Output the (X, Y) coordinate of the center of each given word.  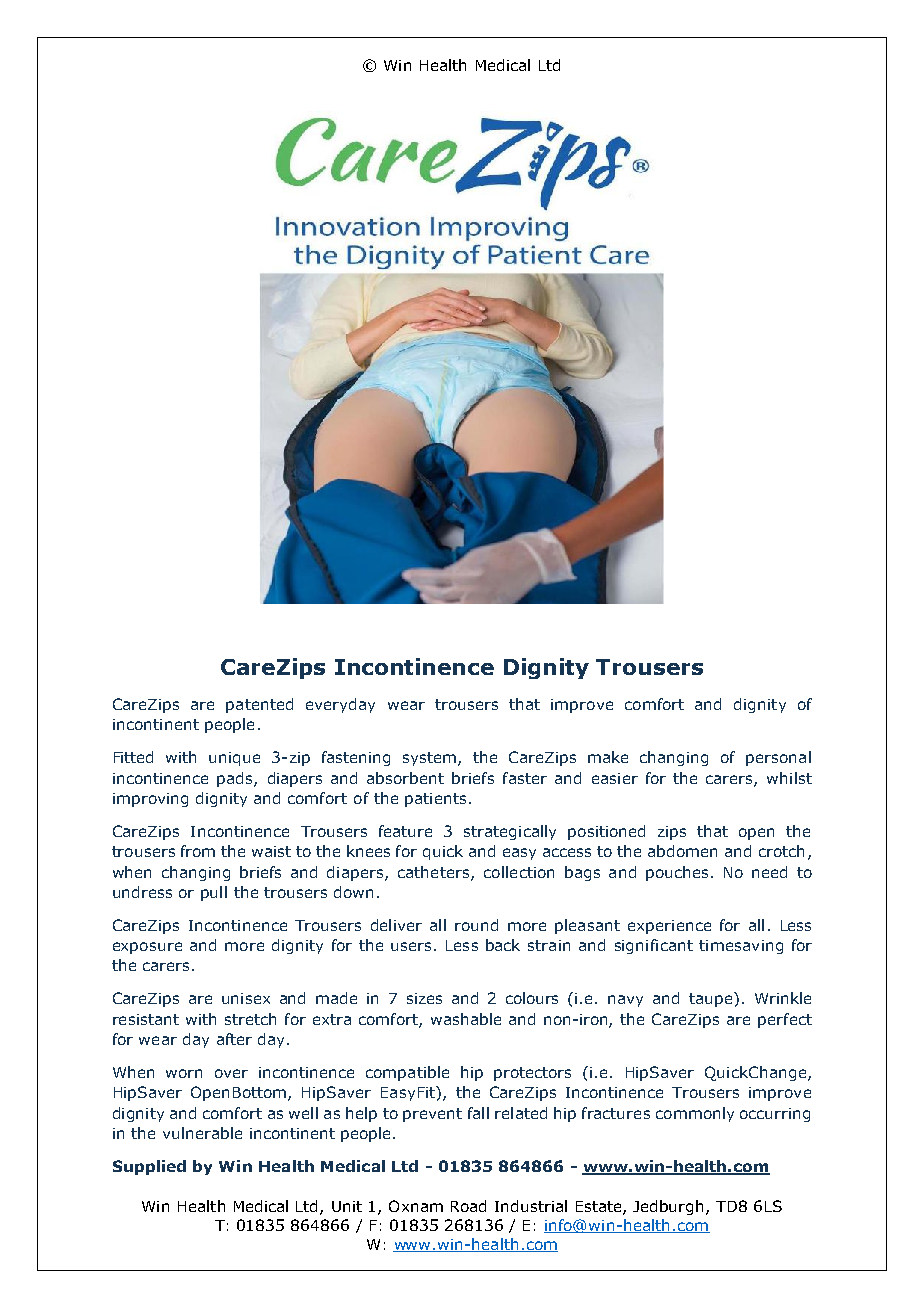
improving (150, 800)
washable (466, 1019)
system (431, 759)
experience (669, 927)
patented (259, 705)
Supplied (149, 1167)
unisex (246, 998)
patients (435, 800)
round (476, 925)
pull (214, 893)
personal (778, 758)
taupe (712, 999)
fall (478, 1113)
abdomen (682, 851)
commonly (695, 1114)
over (231, 1073)
